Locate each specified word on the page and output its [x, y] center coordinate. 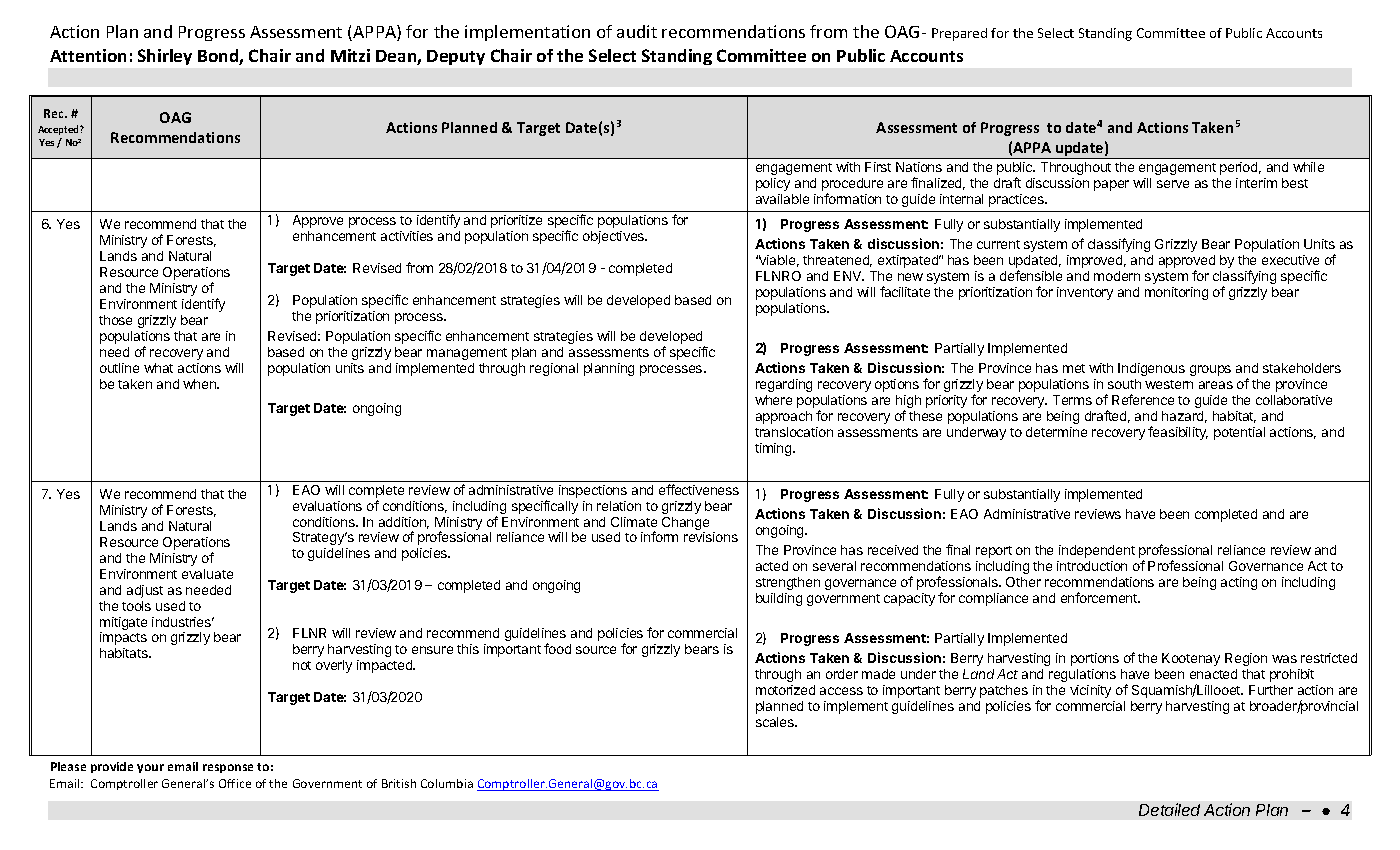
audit [637, 31]
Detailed [1169, 809]
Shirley [165, 57]
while [1308, 167]
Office [235, 783]
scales [776, 722]
